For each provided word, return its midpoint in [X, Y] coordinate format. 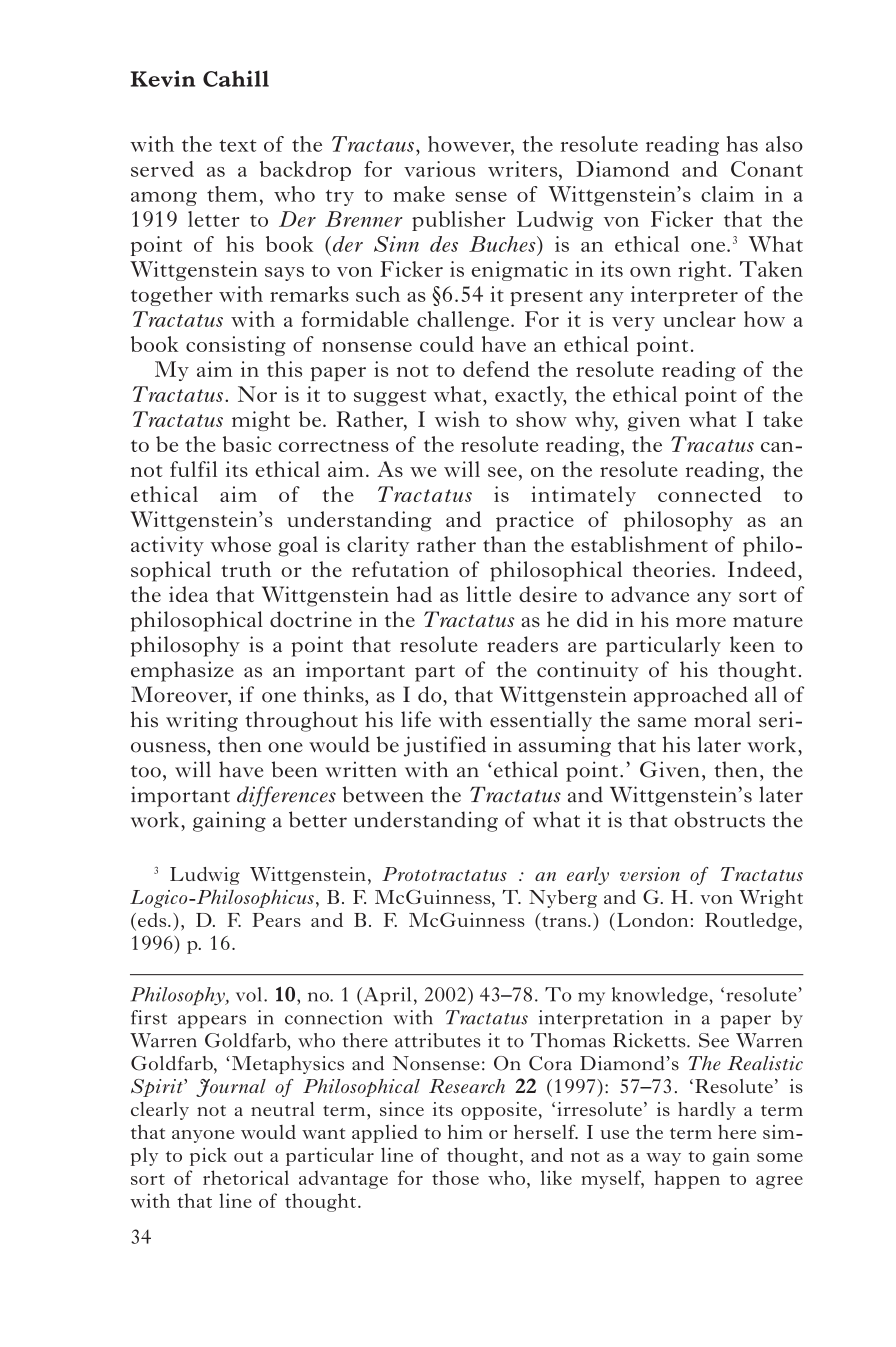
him [465, 1132]
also [784, 144]
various [439, 169]
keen [752, 644]
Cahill [236, 78]
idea [188, 594]
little [489, 594]
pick [208, 1156]
